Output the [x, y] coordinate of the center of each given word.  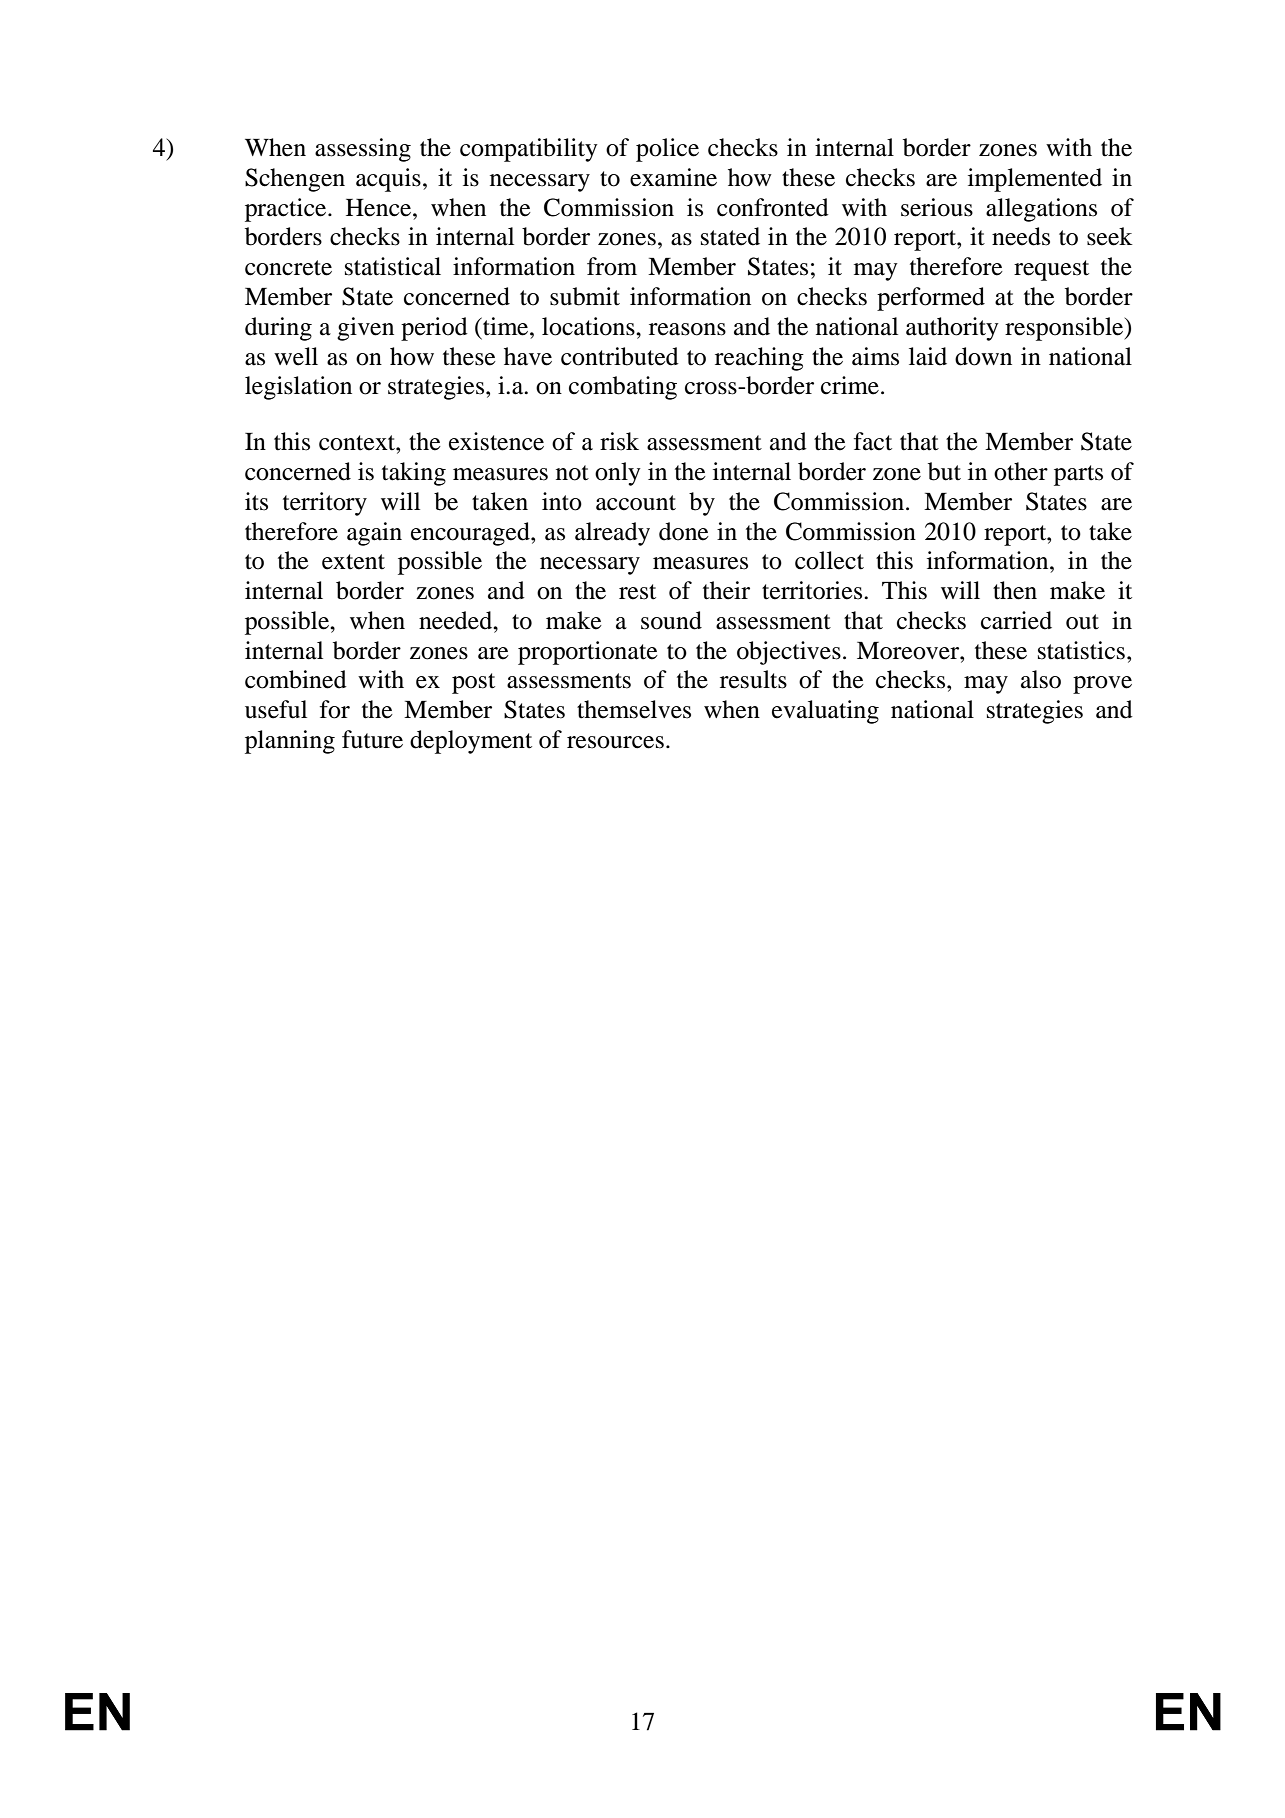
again [374, 534]
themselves [634, 709]
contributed [620, 356]
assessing [363, 150]
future [372, 739]
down [983, 356]
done [684, 531]
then [1015, 590]
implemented [1035, 180]
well [296, 356]
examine [673, 177]
